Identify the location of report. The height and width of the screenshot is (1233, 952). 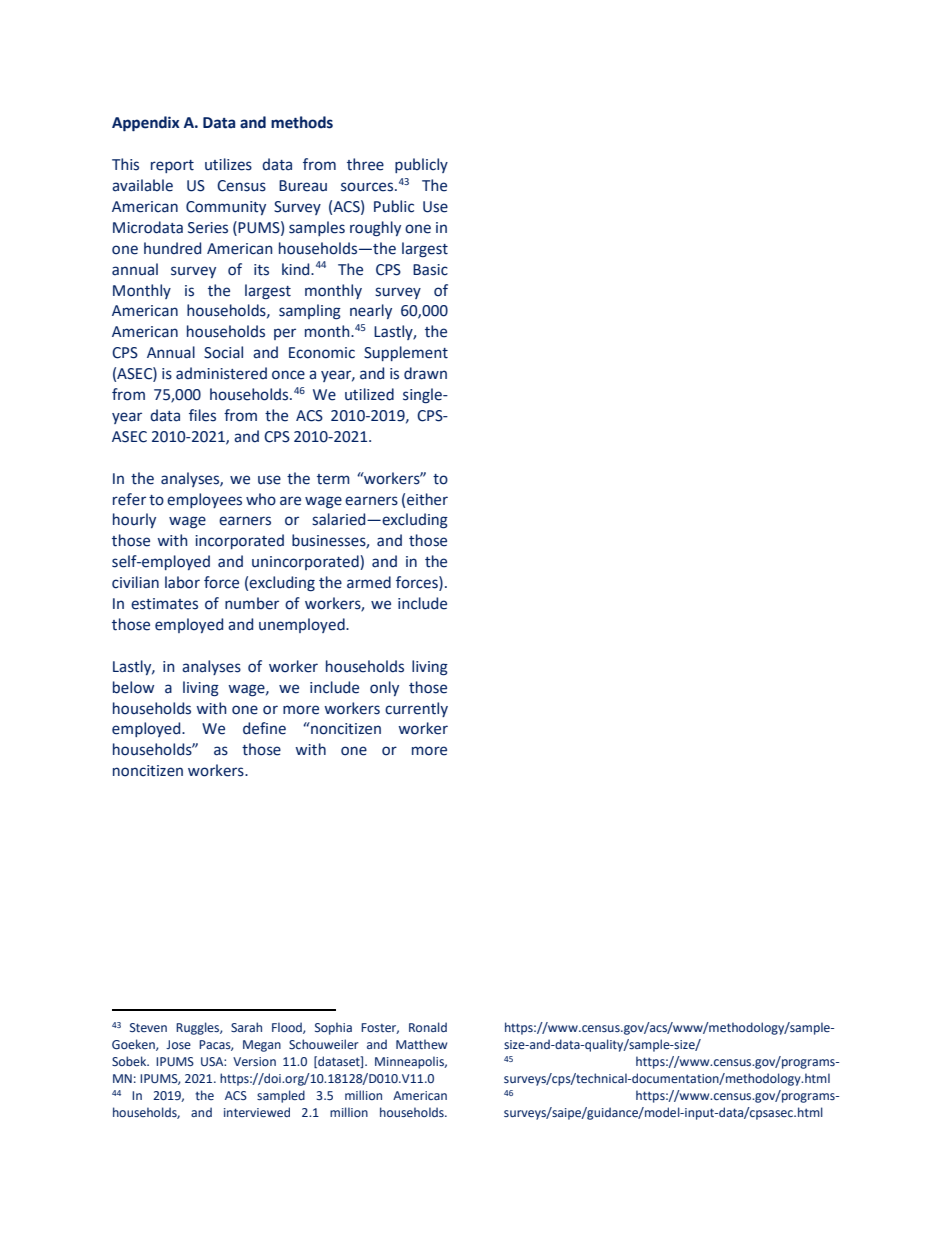
(172, 166).
